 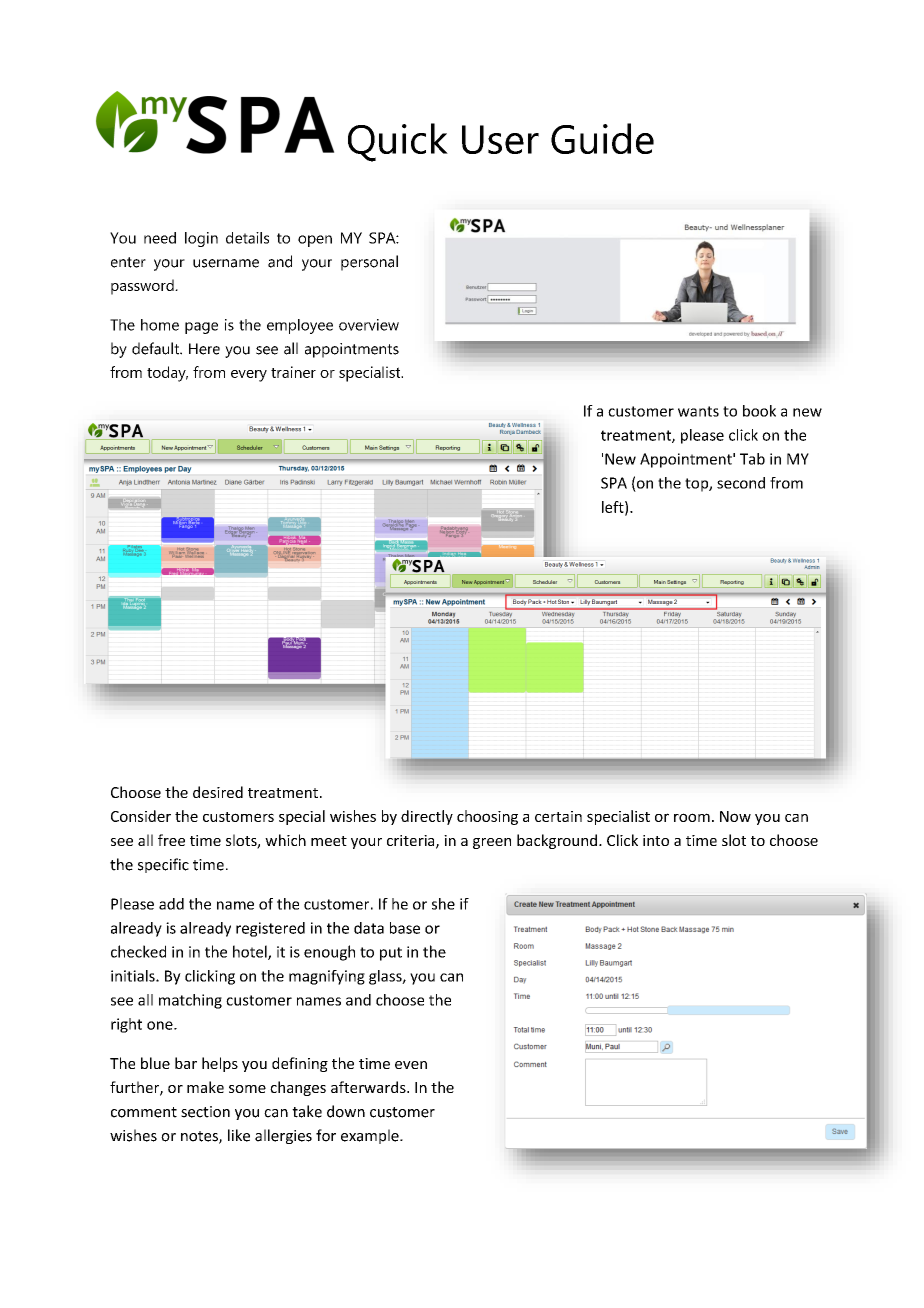 I want to click on Quick, so click(x=398, y=142).
